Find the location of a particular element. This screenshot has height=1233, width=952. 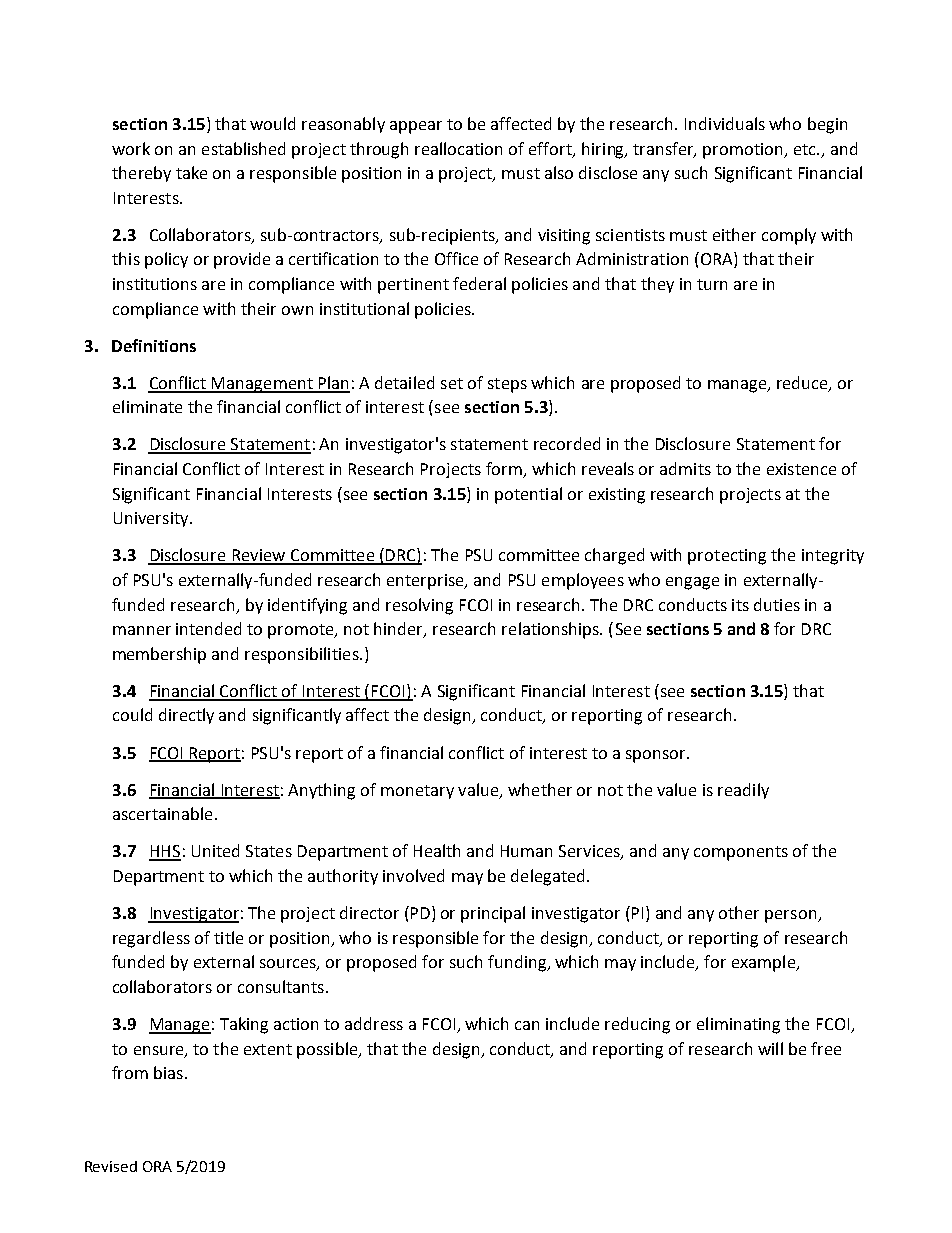

duties is located at coordinates (777, 604).
